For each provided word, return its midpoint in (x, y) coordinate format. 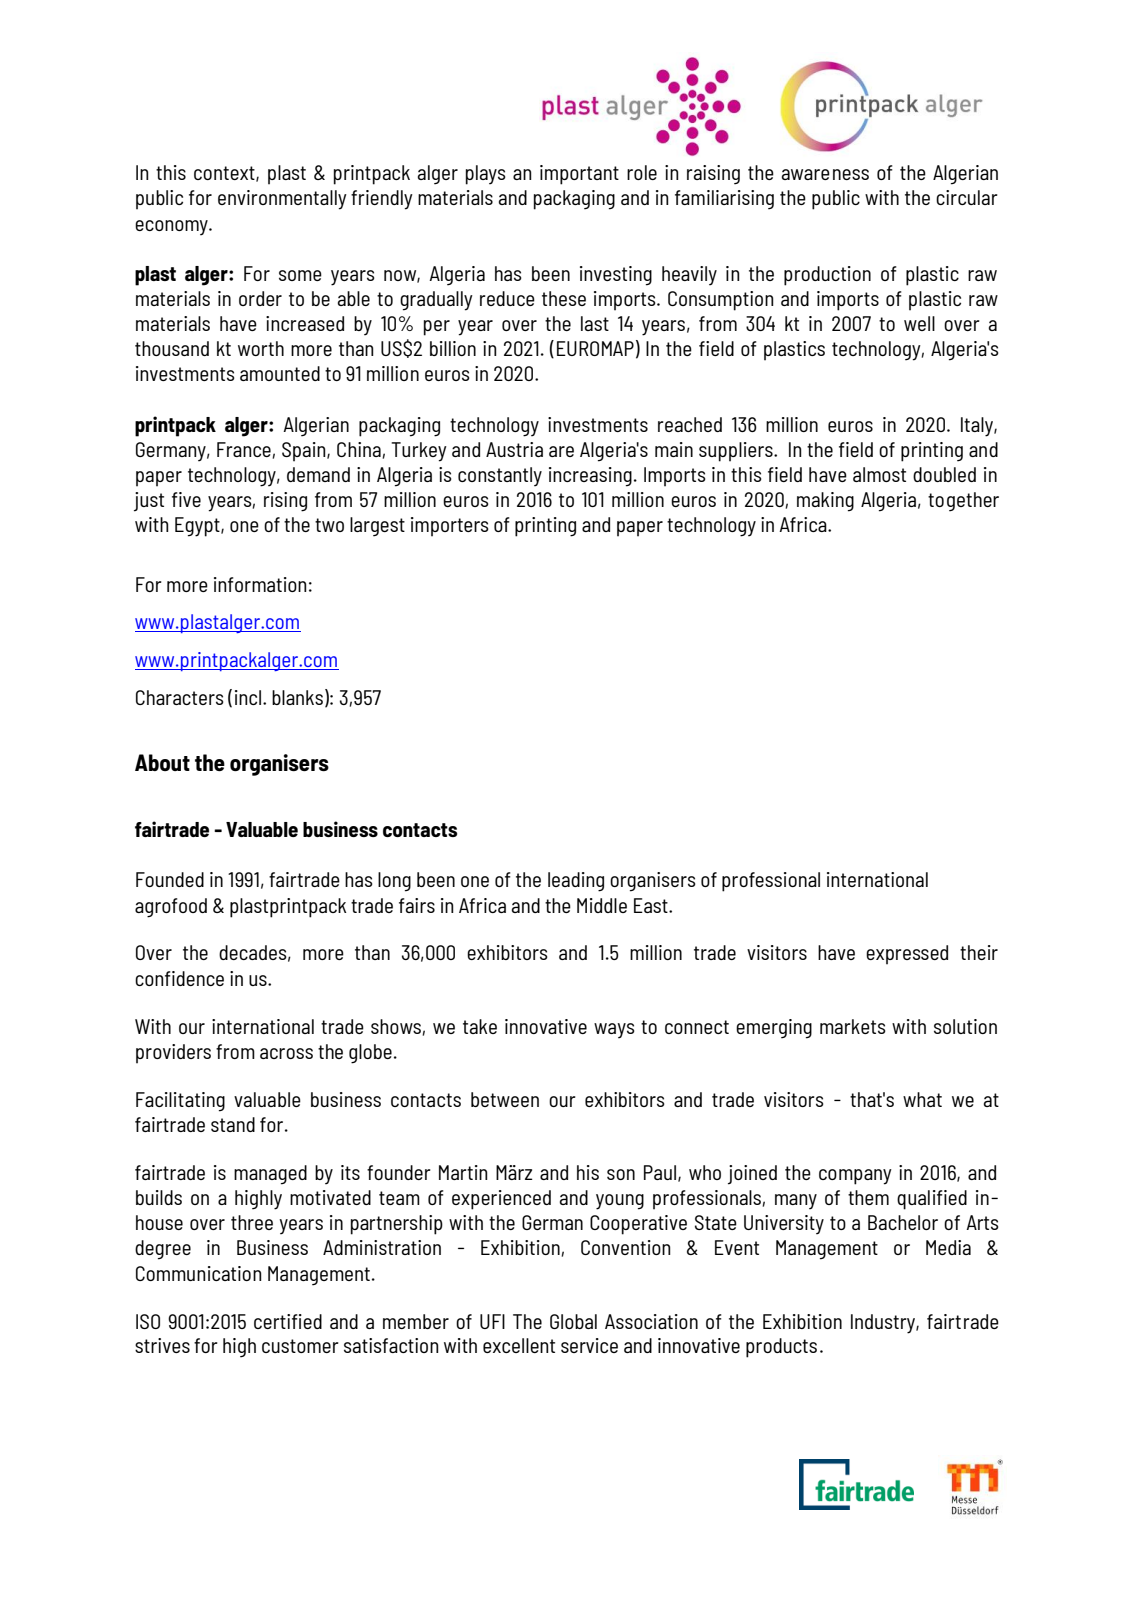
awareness (825, 174)
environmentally (282, 200)
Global (573, 1321)
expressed (907, 955)
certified (288, 1321)
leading (576, 882)
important (579, 175)
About (162, 762)
